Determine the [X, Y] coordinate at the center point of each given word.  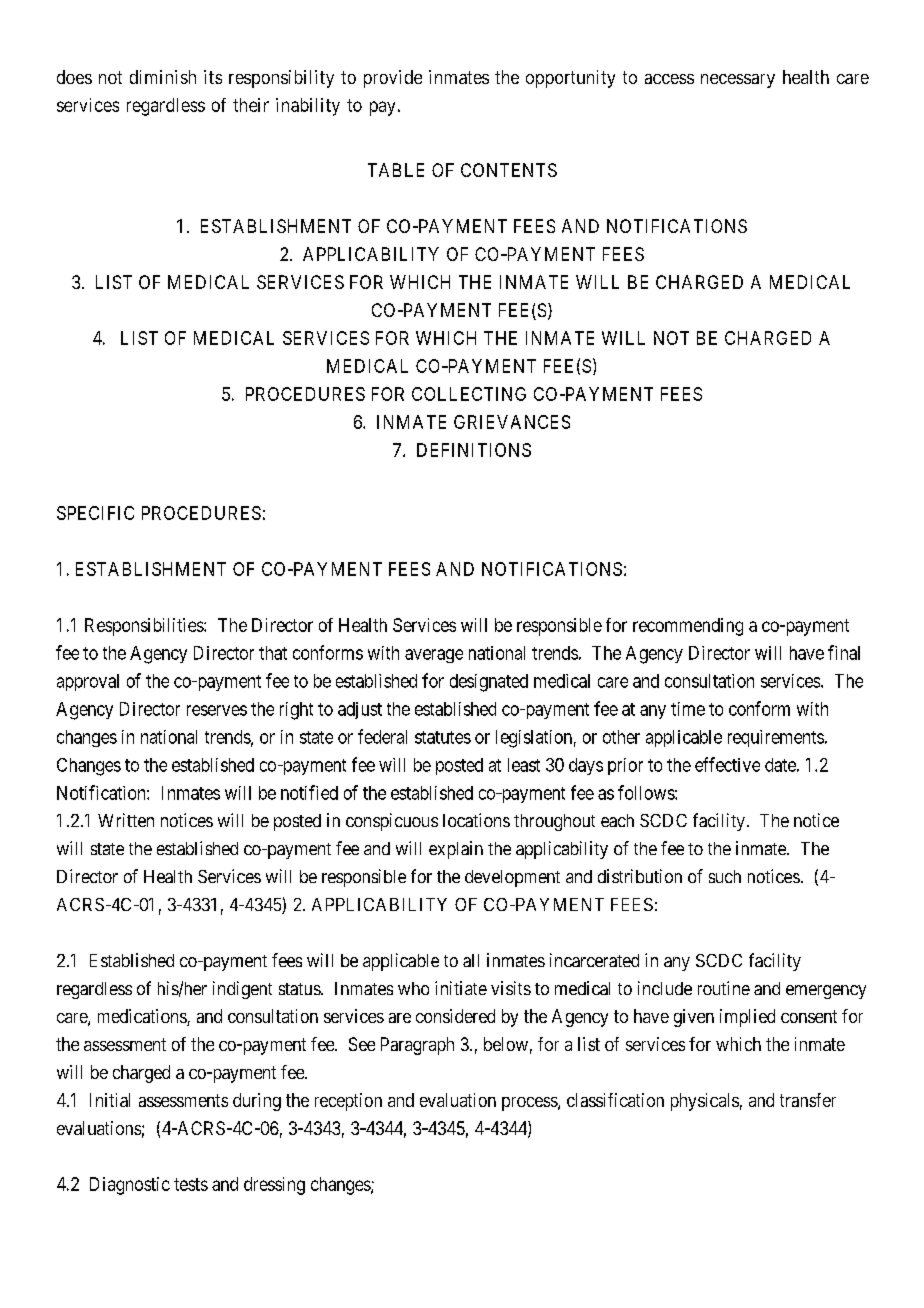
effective [727, 764]
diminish [163, 77]
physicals [705, 1102]
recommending [688, 627]
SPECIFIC [95, 513]
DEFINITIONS [474, 450]
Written [126, 820]
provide [393, 79]
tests [191, 1184]
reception [348, 1102]
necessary [738, 81]
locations [476, 820]
